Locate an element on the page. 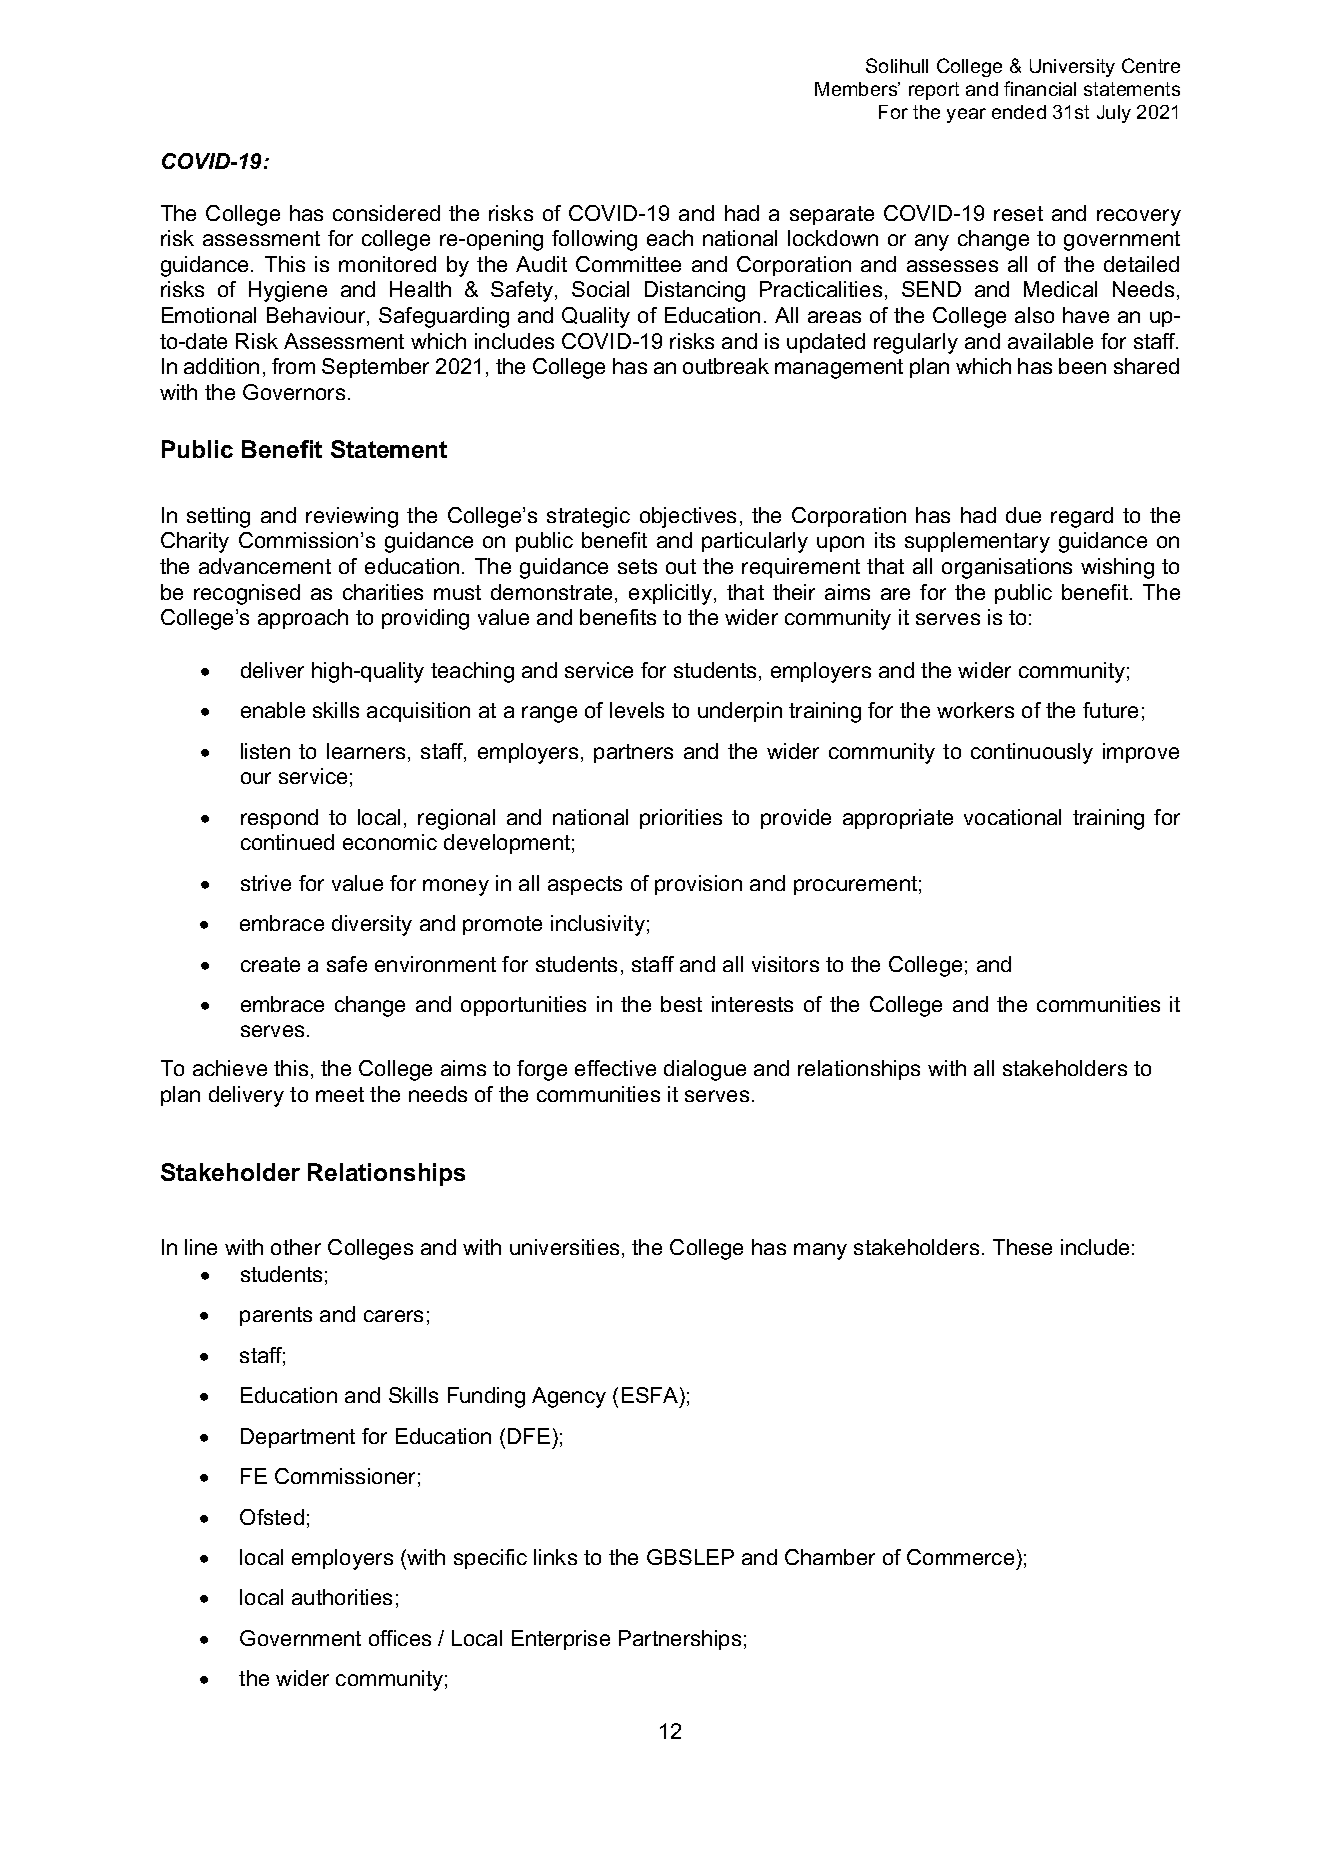 Image resolution: width=1323 pixels, height=1872 pixels. following is located at coordinates (594, 240).
